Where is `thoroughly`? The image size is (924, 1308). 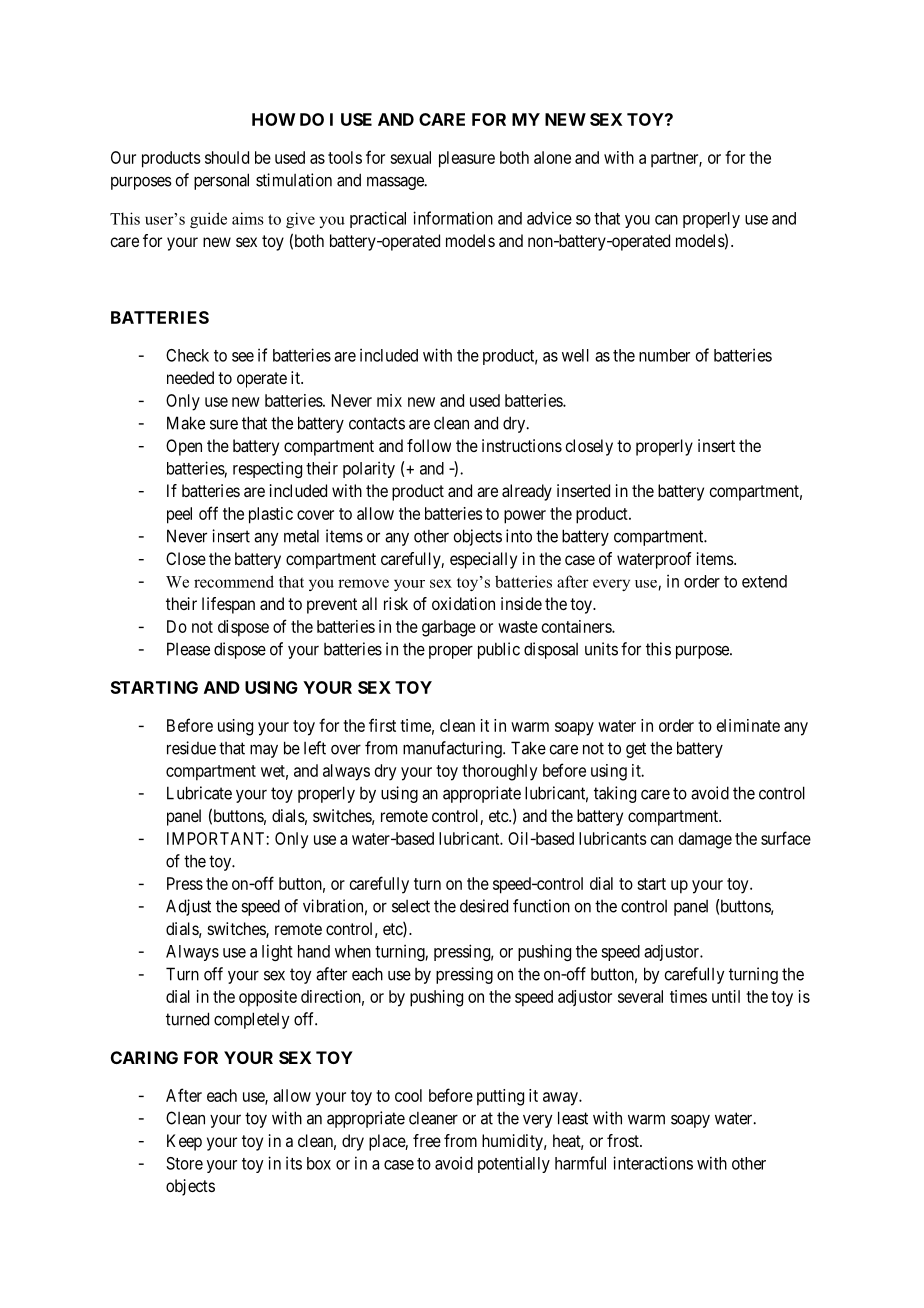 thoroughly is located at coordinates (499, 772).
